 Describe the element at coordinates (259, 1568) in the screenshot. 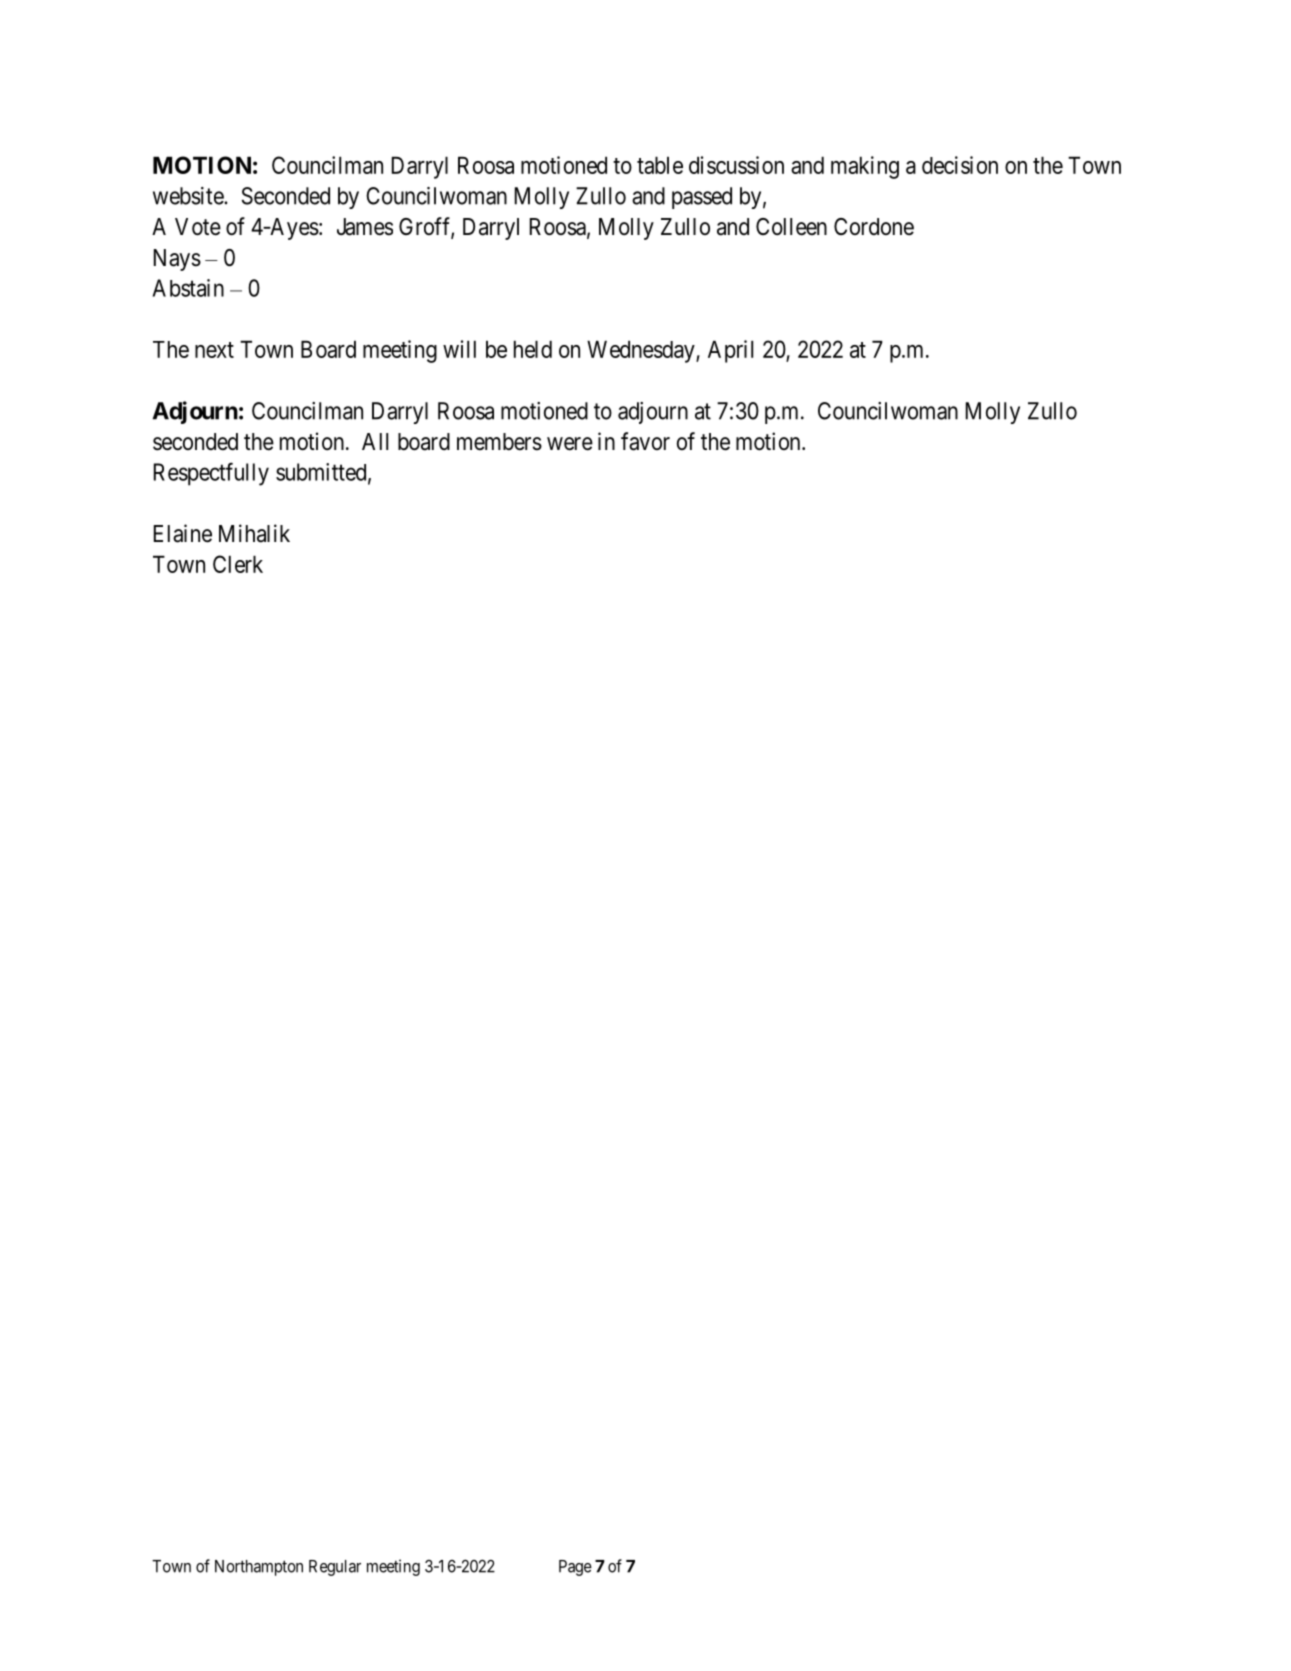

I see `Northampton` at that location.
